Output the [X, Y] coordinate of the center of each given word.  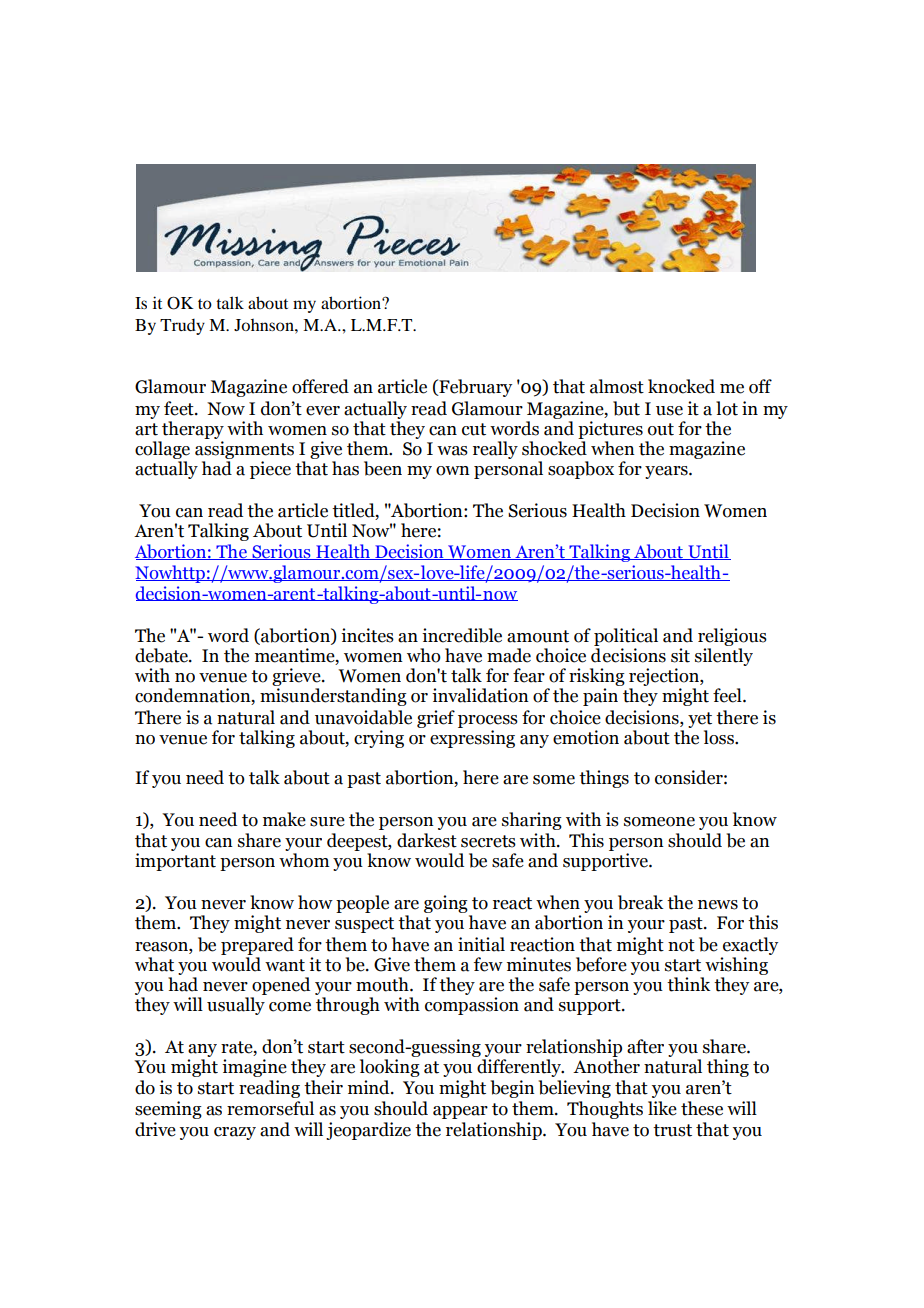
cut [474, 429]
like [662, 1108]
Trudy [182, 327]
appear [460, 1112]
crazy [235, 1133]
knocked [681, 386]
